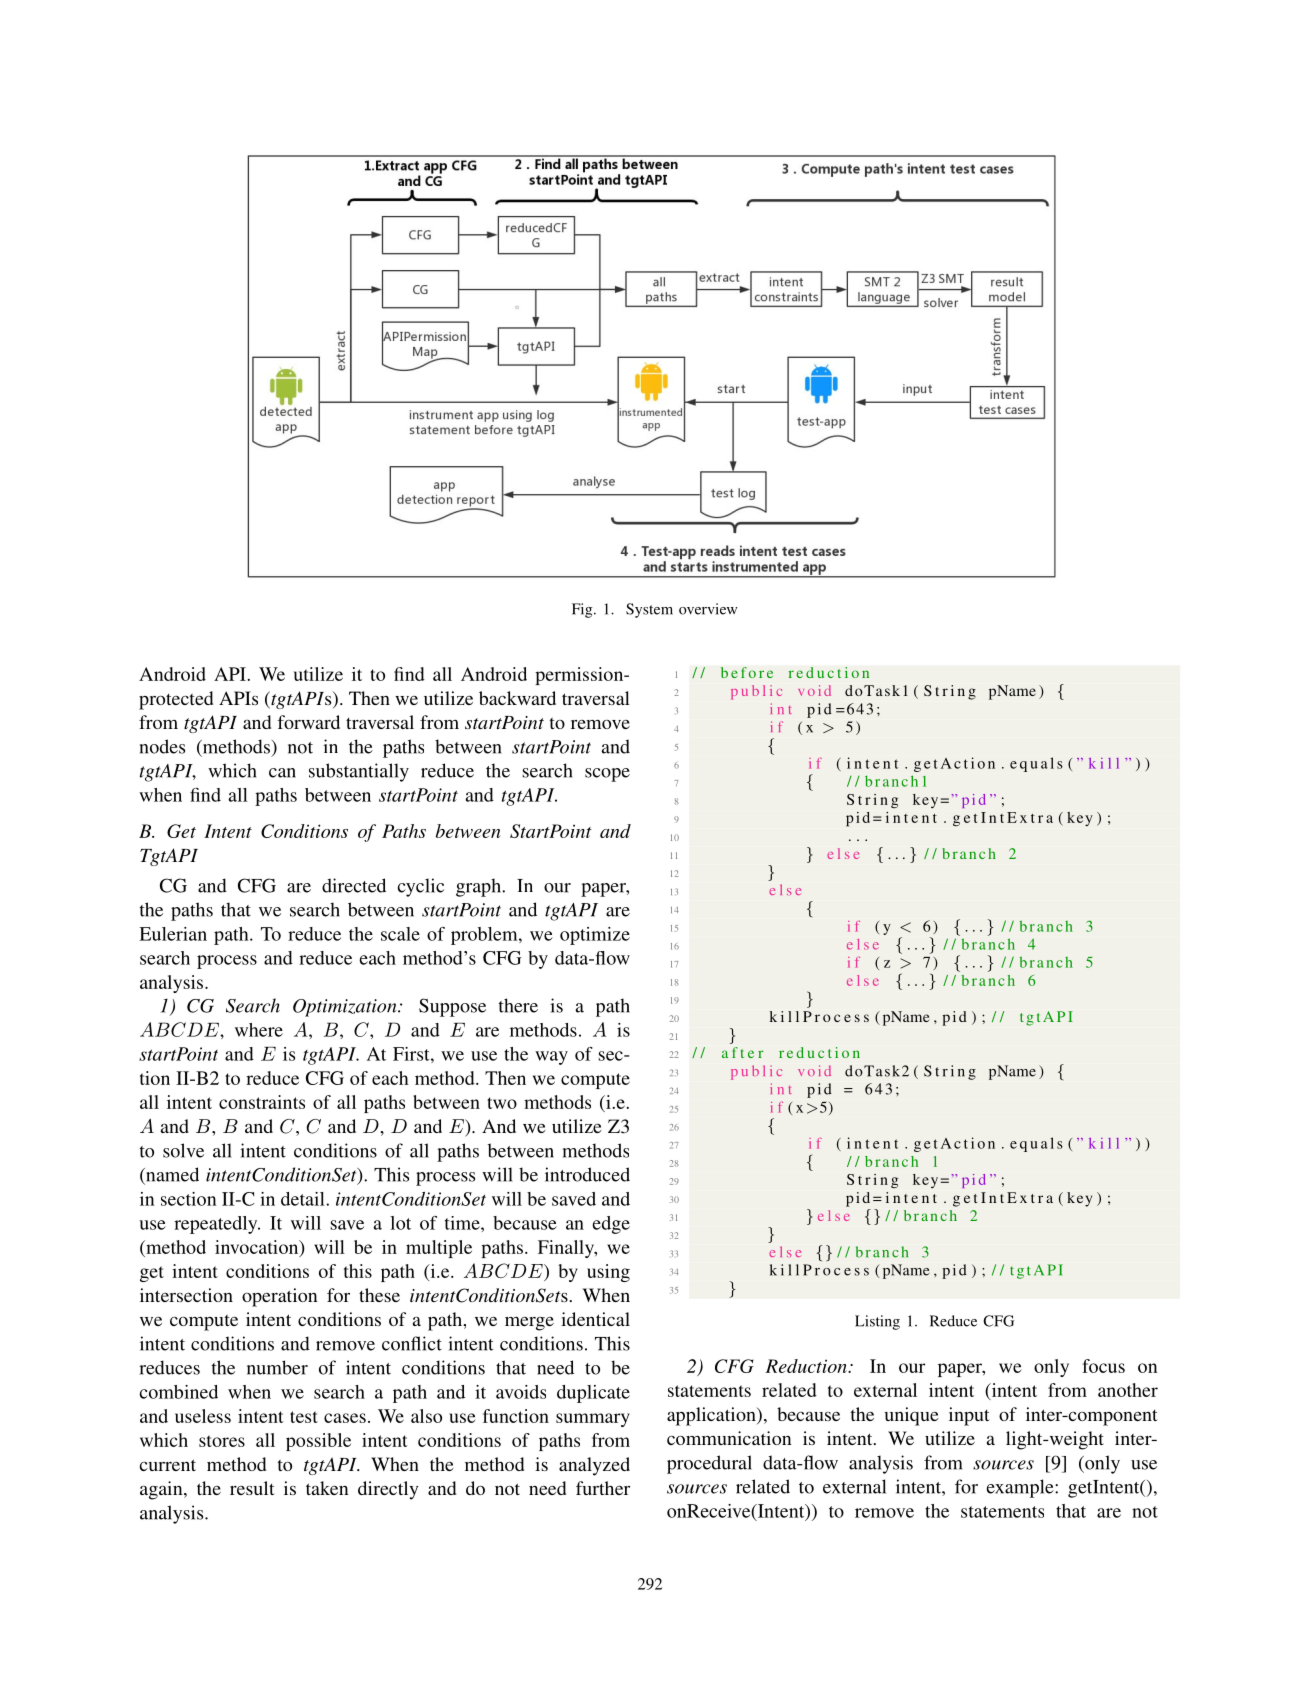 The width and height of the screenshot is (1300, 1683). What do you see at coordinates (595, 936) in the screenshot?
I see `optimize` at bounding box center [595, 936].
